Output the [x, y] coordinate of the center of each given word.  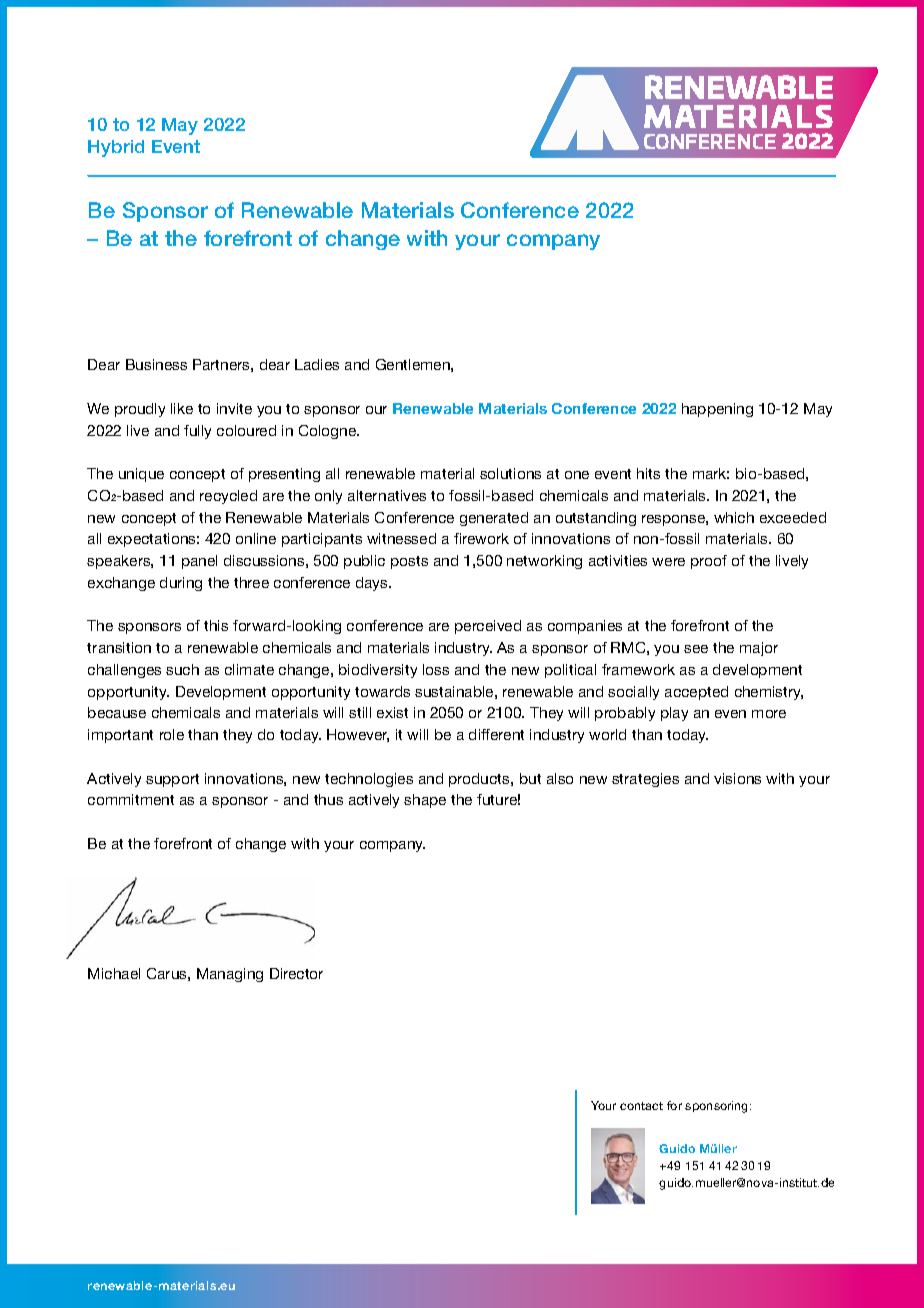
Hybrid [116, 148]
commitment [131, 799]
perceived [488, 627]
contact [641, 1106]
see [696, 649]
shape [425, 801]
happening [717, 410]
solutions [510, 473]
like [182, 408]
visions [737, 778]
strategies [645, 780]
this [216, 625]
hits [648, 473]
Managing [230, 975]
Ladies [317, 364]
